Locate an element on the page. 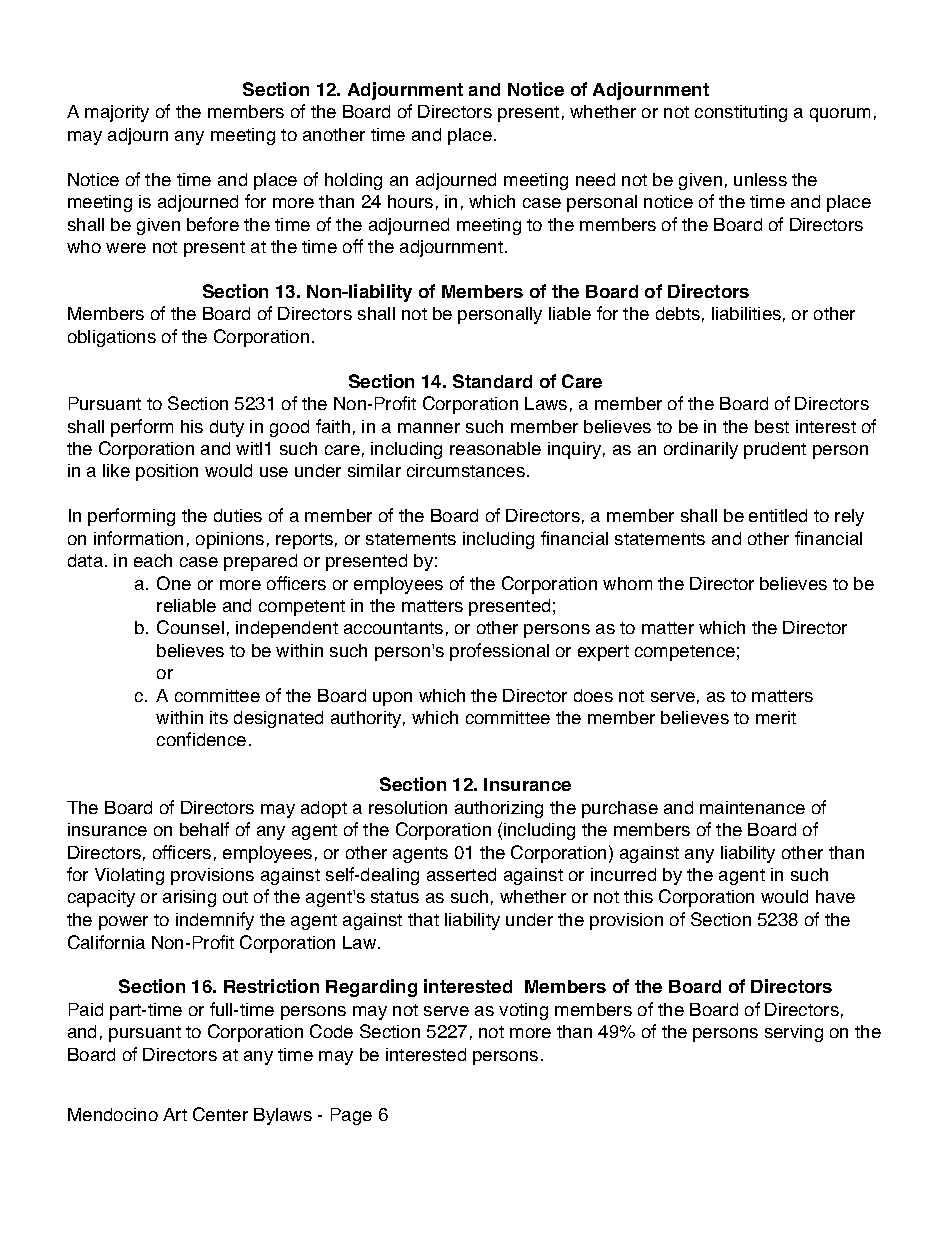  Page is located at coordinates (351, 1116).
